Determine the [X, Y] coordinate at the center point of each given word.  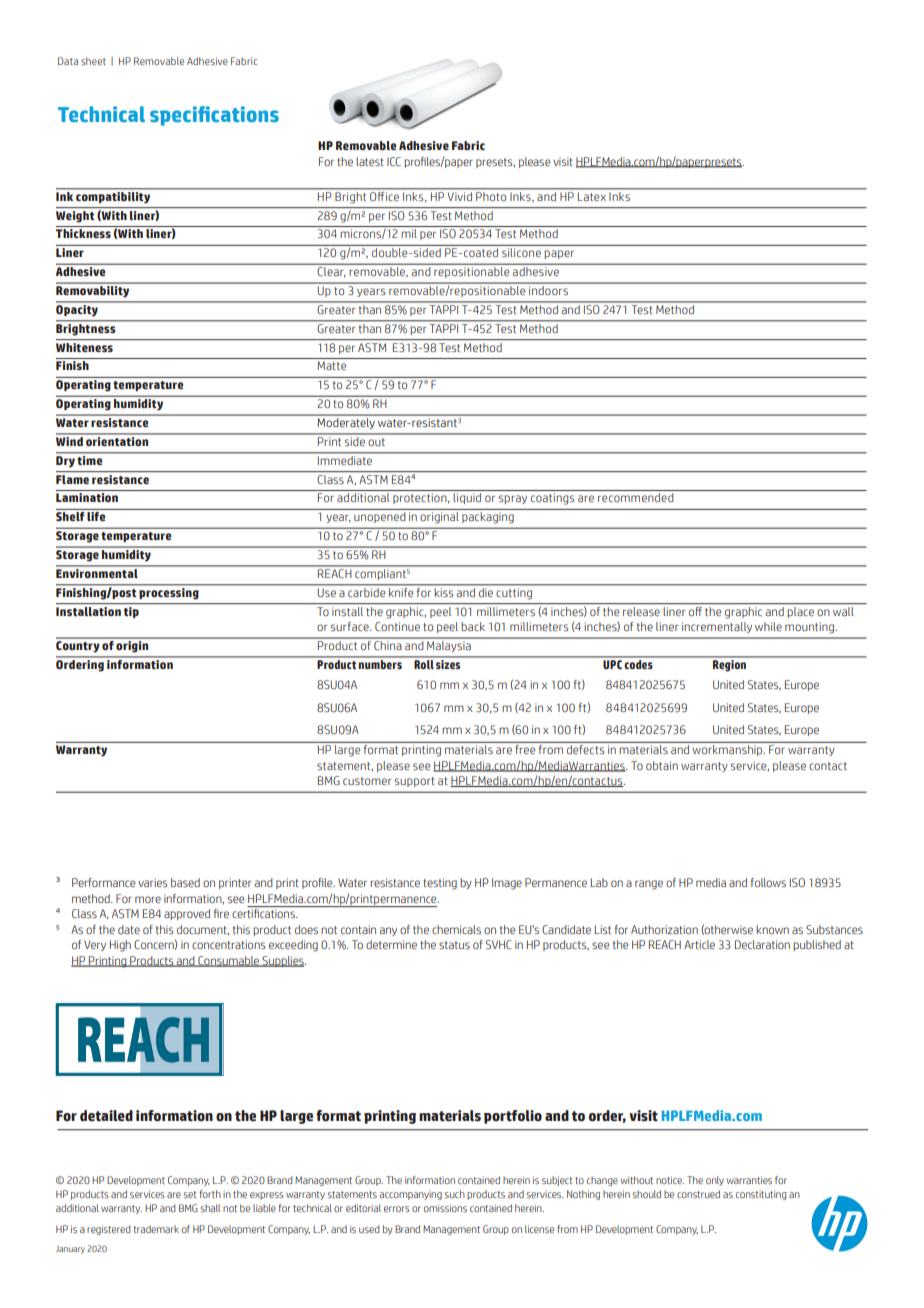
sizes [448, 663]
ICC [394, 161]
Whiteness [84, 347]
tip [131, 612]
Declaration [762, 944]
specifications [214, 116]
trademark [156, 1229]
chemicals [456, 929]
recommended [636, 497]
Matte [331, 365]
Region [730, 664]
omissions [445, 1208]
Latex [592, 195]
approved [187, 914]
